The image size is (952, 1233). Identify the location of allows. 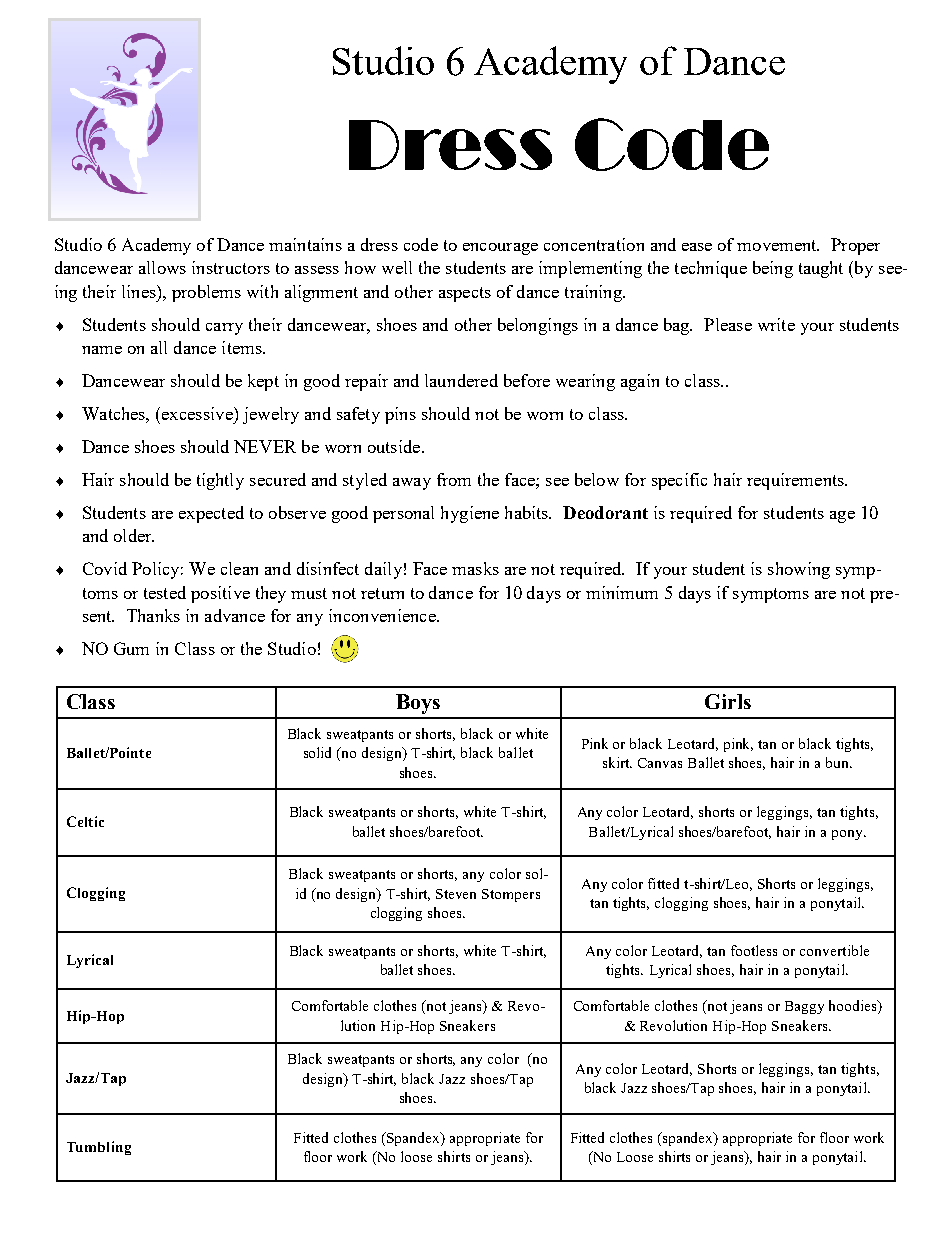
(162, 267).
